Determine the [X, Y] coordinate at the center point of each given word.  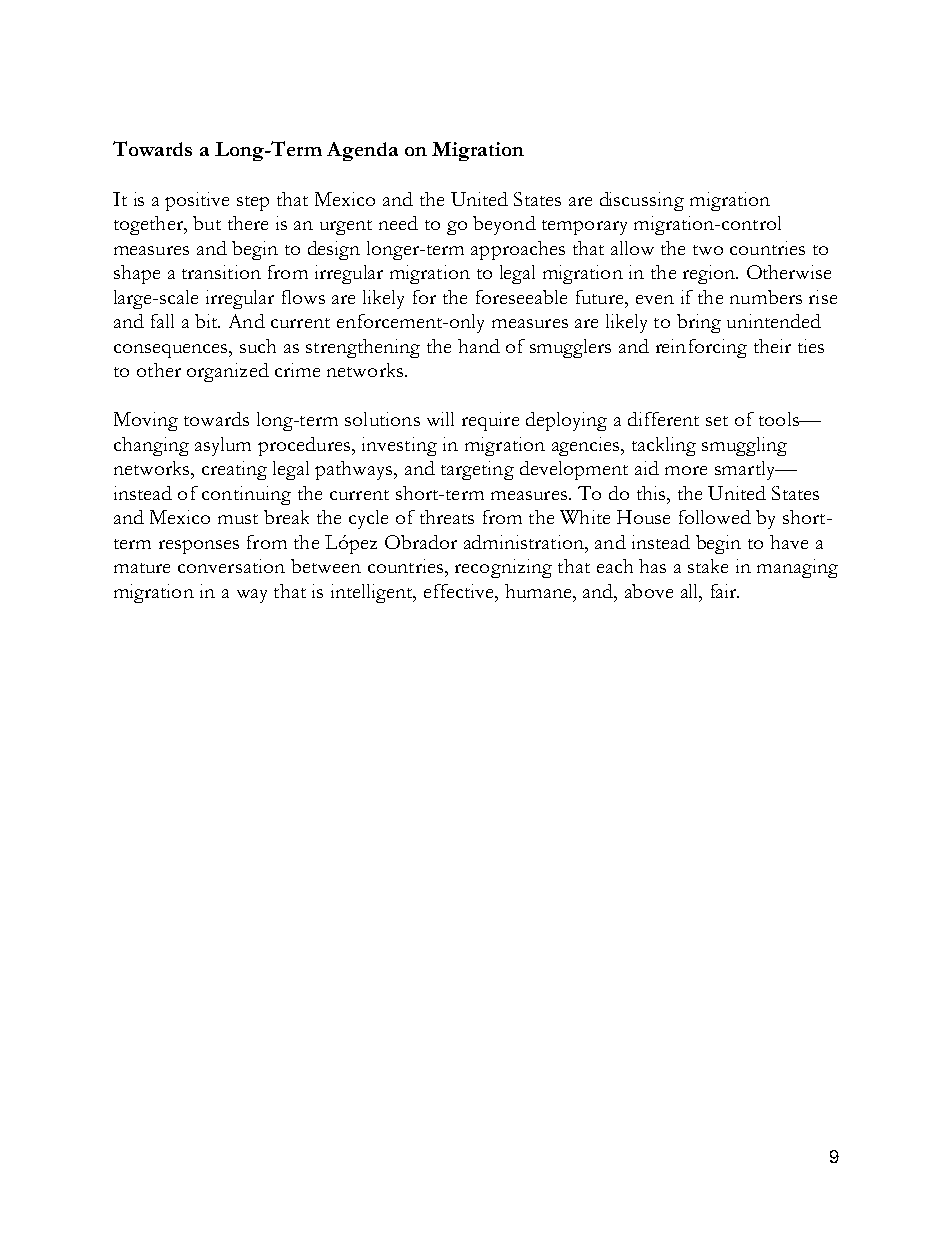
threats [447, 517]
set [717, 421]
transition [221, 272]
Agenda [362, 151]
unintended [774, 321]
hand [479, 346]
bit [207, 321]
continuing [246, 495]
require [490, 421]
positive [197, 201]
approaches [518, 250]
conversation [231, 566]
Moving [146, 421]
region [710, 274]
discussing [642, 201]
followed [715, 517]
